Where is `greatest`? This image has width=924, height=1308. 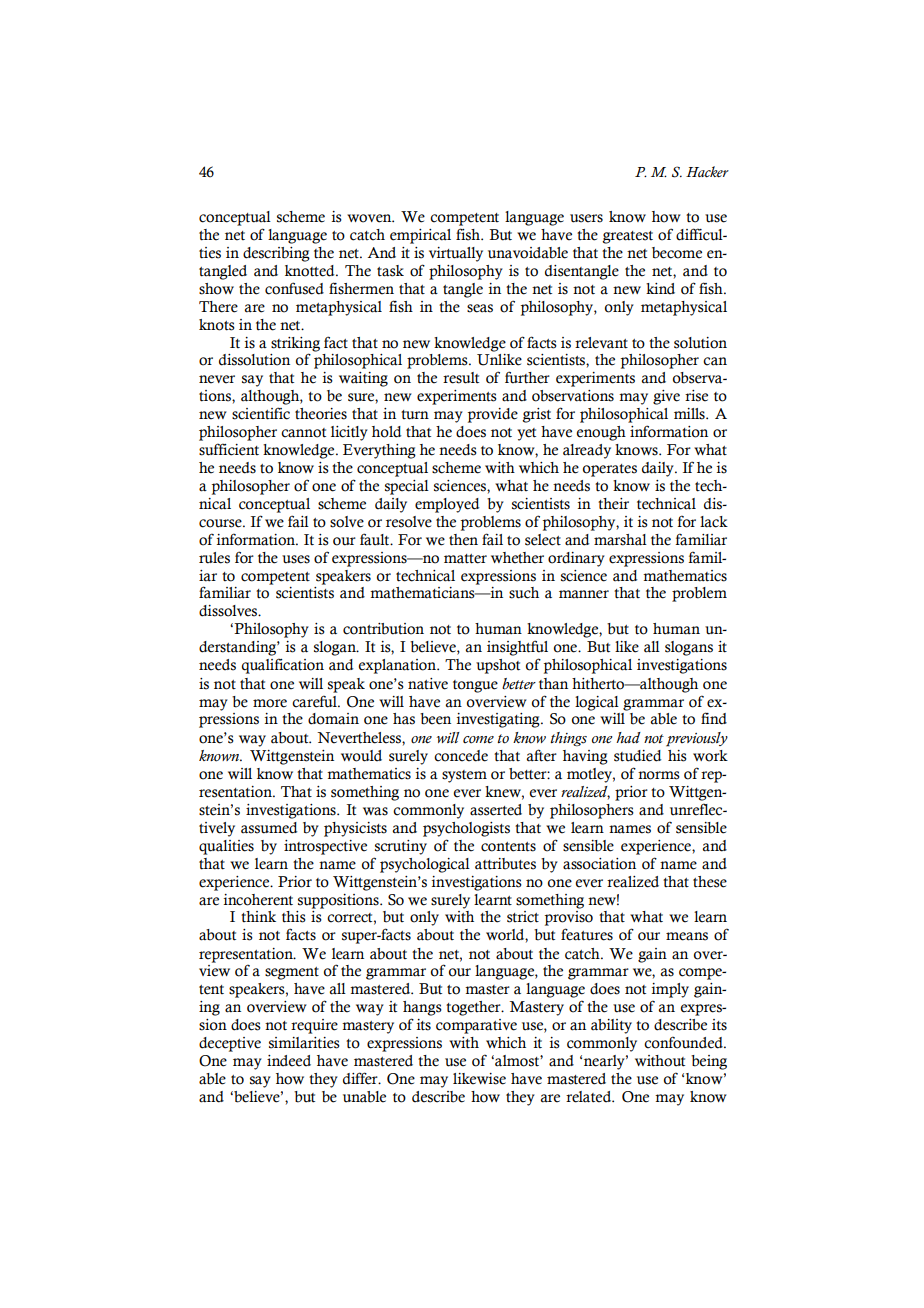
greatest is located at coordinates (627, 237).
